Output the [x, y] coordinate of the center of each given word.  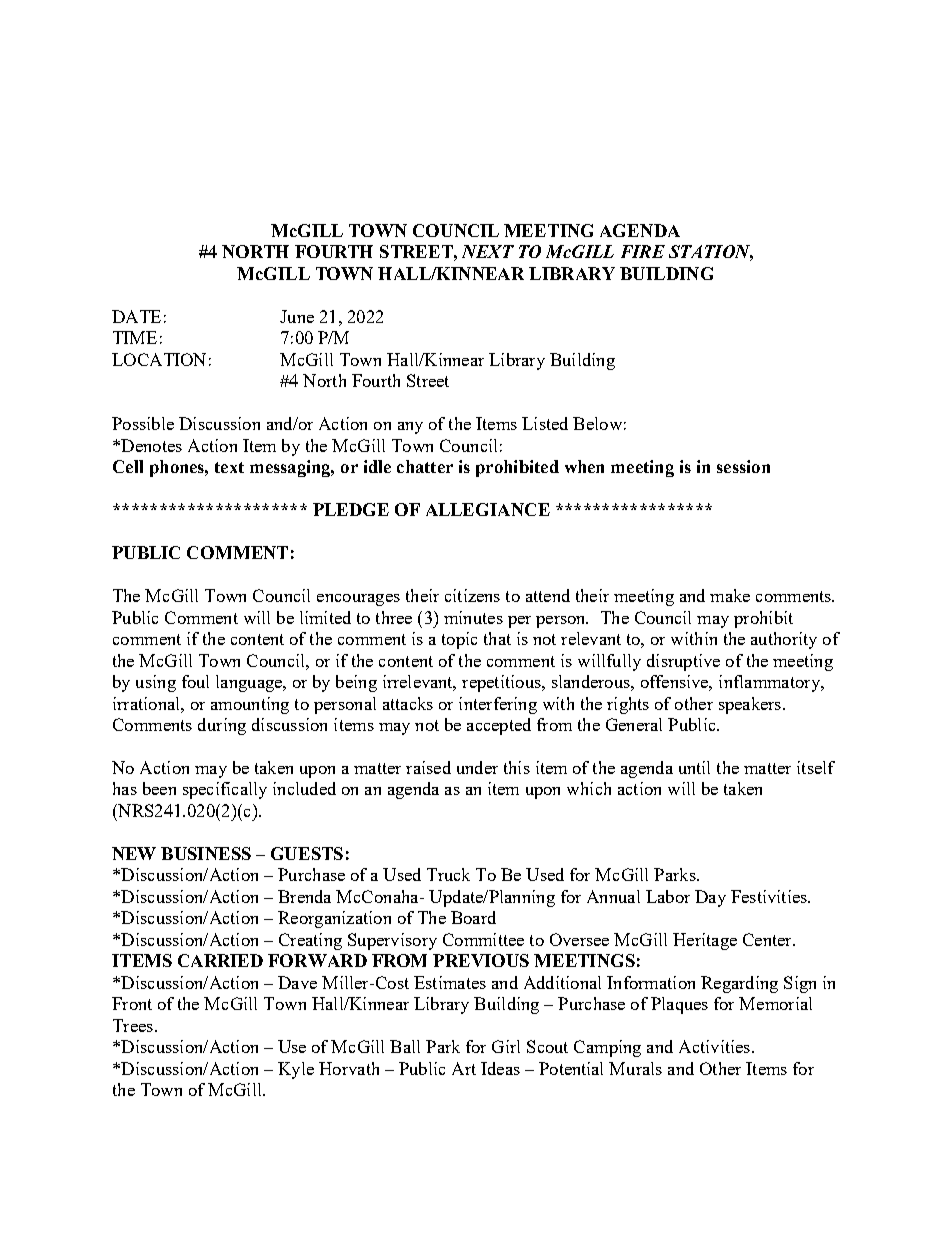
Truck [448, 874]
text [229, 467]
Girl [506, 1046]
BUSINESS [206, 853]
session [743, 466]
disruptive [683, 662]
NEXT [488, 251]
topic [459, 640]
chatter [425, 466]
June [297, 316]
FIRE [643, 251]
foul [195, 681]
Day [710, 898]
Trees [133, 1025]
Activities [716, 1046]
